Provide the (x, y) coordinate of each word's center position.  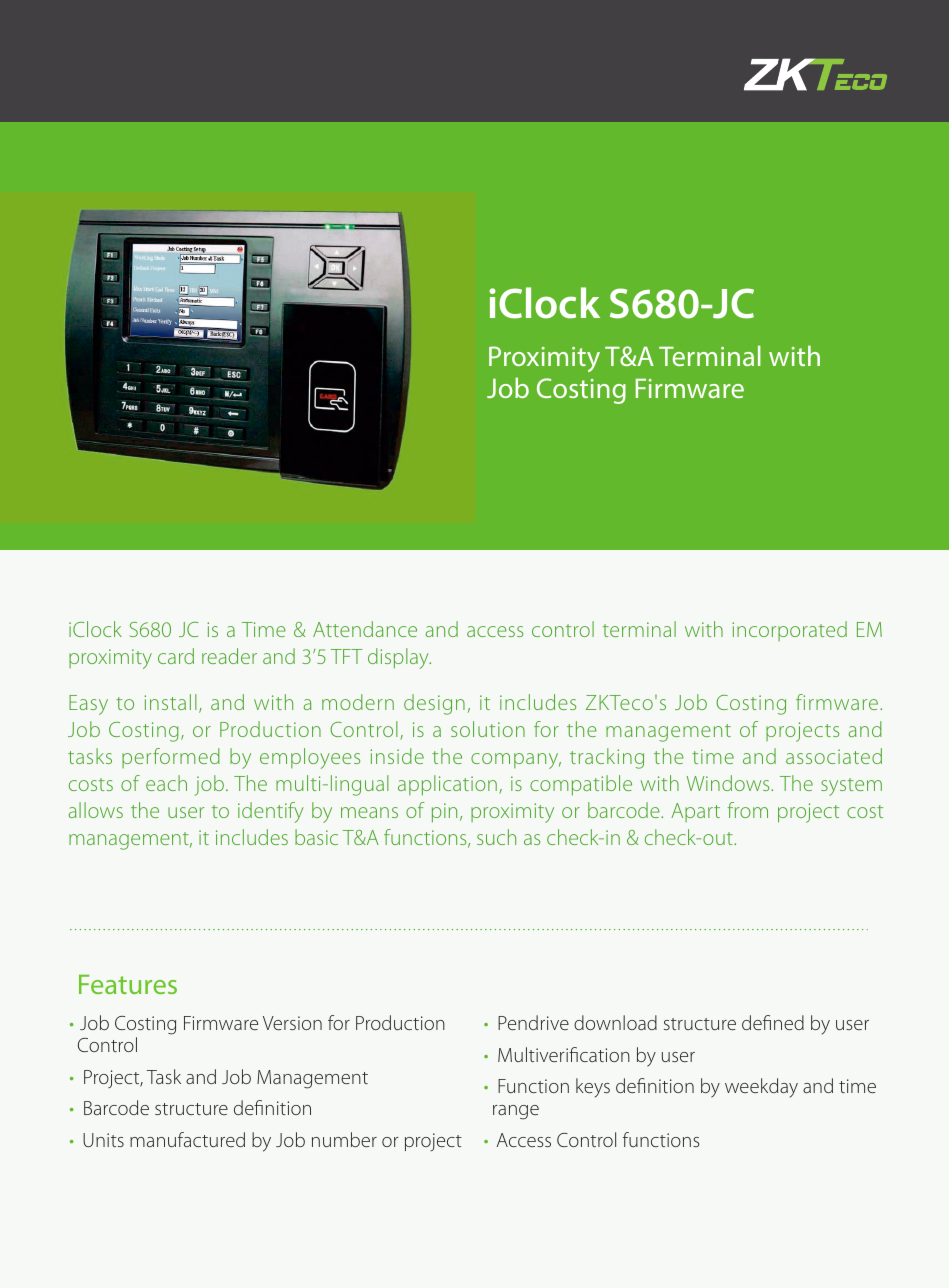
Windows (729, 783)
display (399, 658)
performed (171, 758)
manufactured (187, 1139)
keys (593, 1088)
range (516, 1112)
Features (128, 984)
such (496, 837)
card (176, 656)
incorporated (789, 631)
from (748, 810)
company (516, 761)
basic (316, 837)
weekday (761, 1088)
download (615, 1022)
